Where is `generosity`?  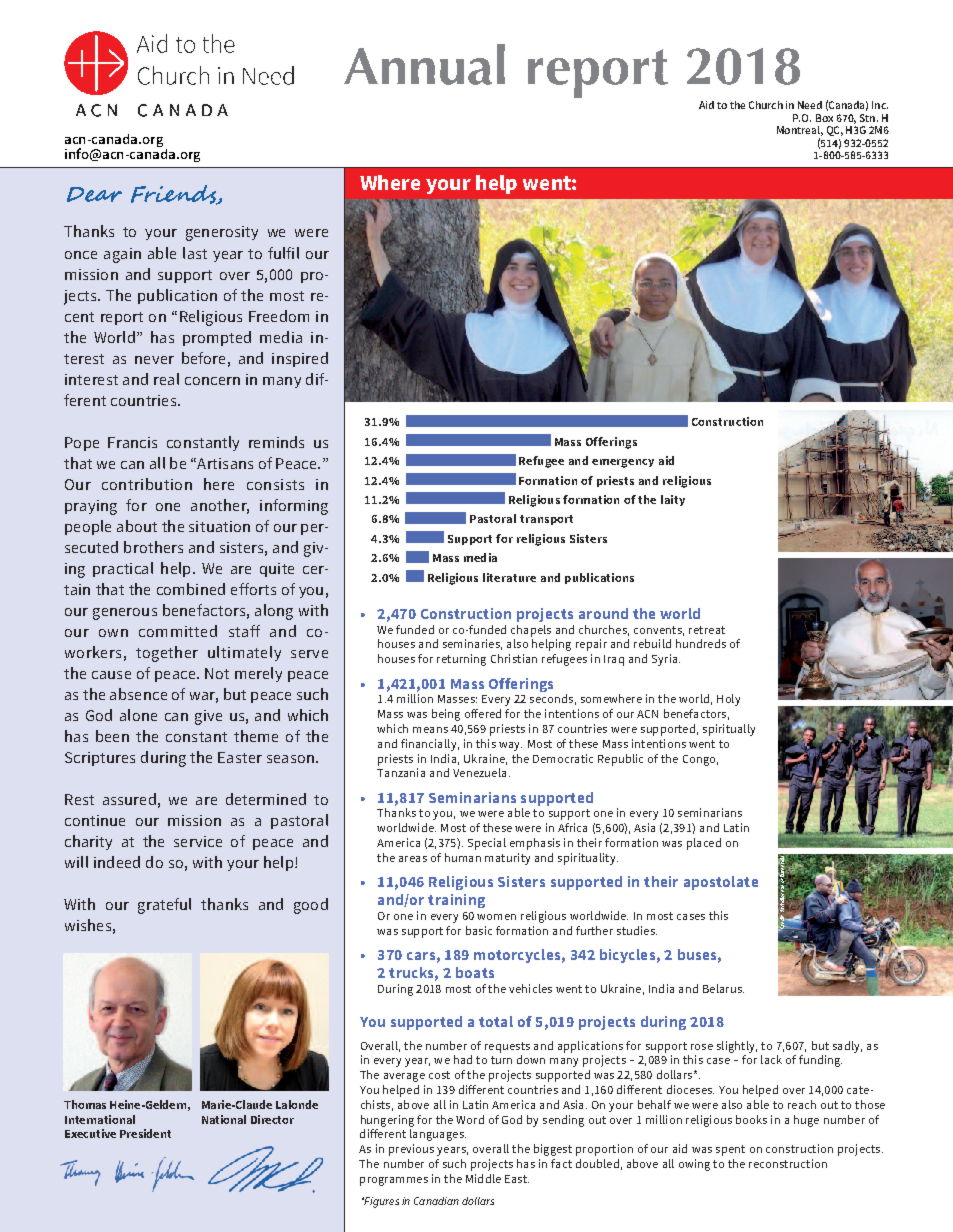 generosity is located at coordinates (222, 233).
